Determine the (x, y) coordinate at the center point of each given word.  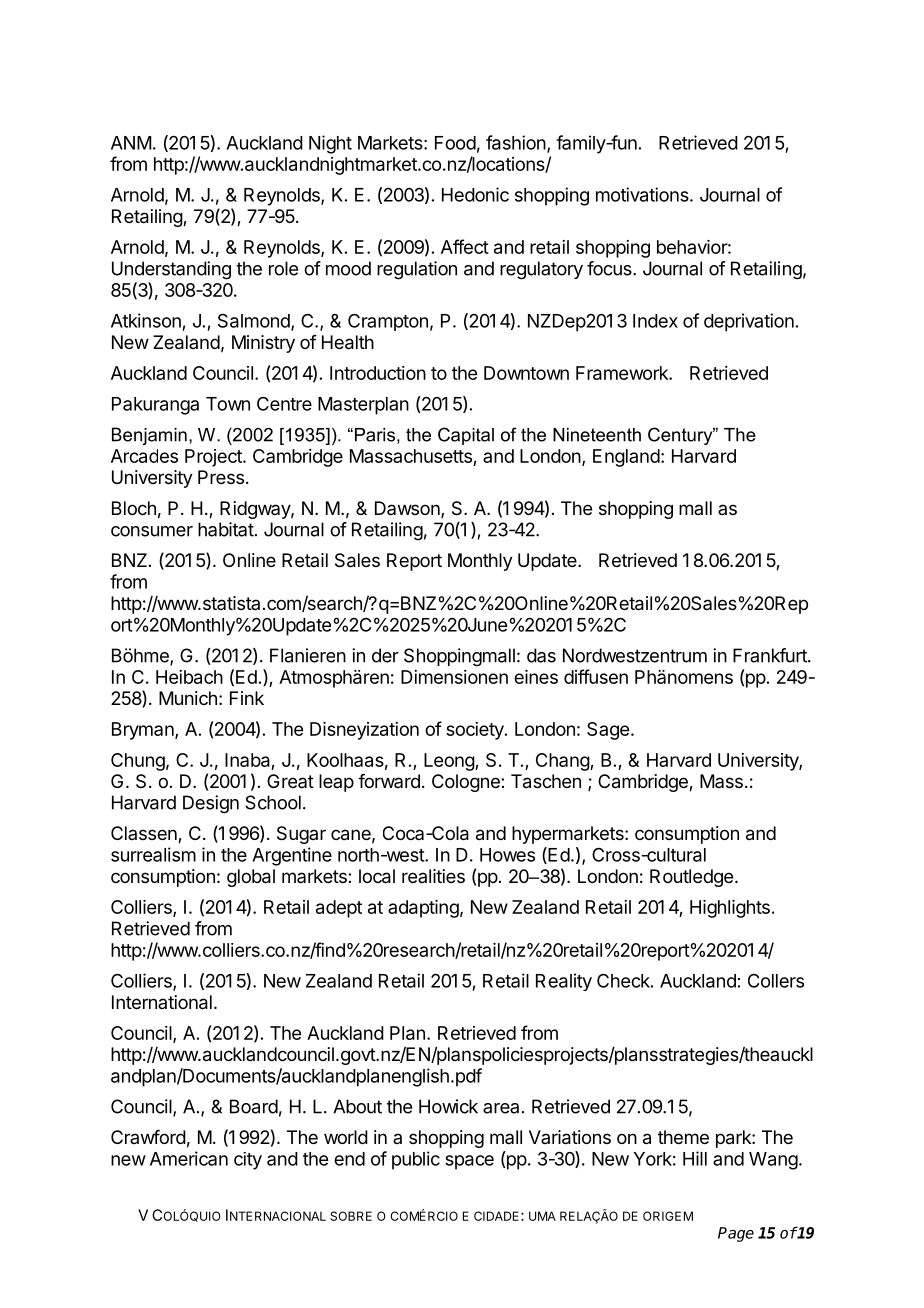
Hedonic (475, 194)
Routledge (691, 878)
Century (681, 436)
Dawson (408, 509)
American (189, 1158)
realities (433, 876)
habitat (226, 529)
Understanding (171, 270)
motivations (643, 194)
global (251, 878)
